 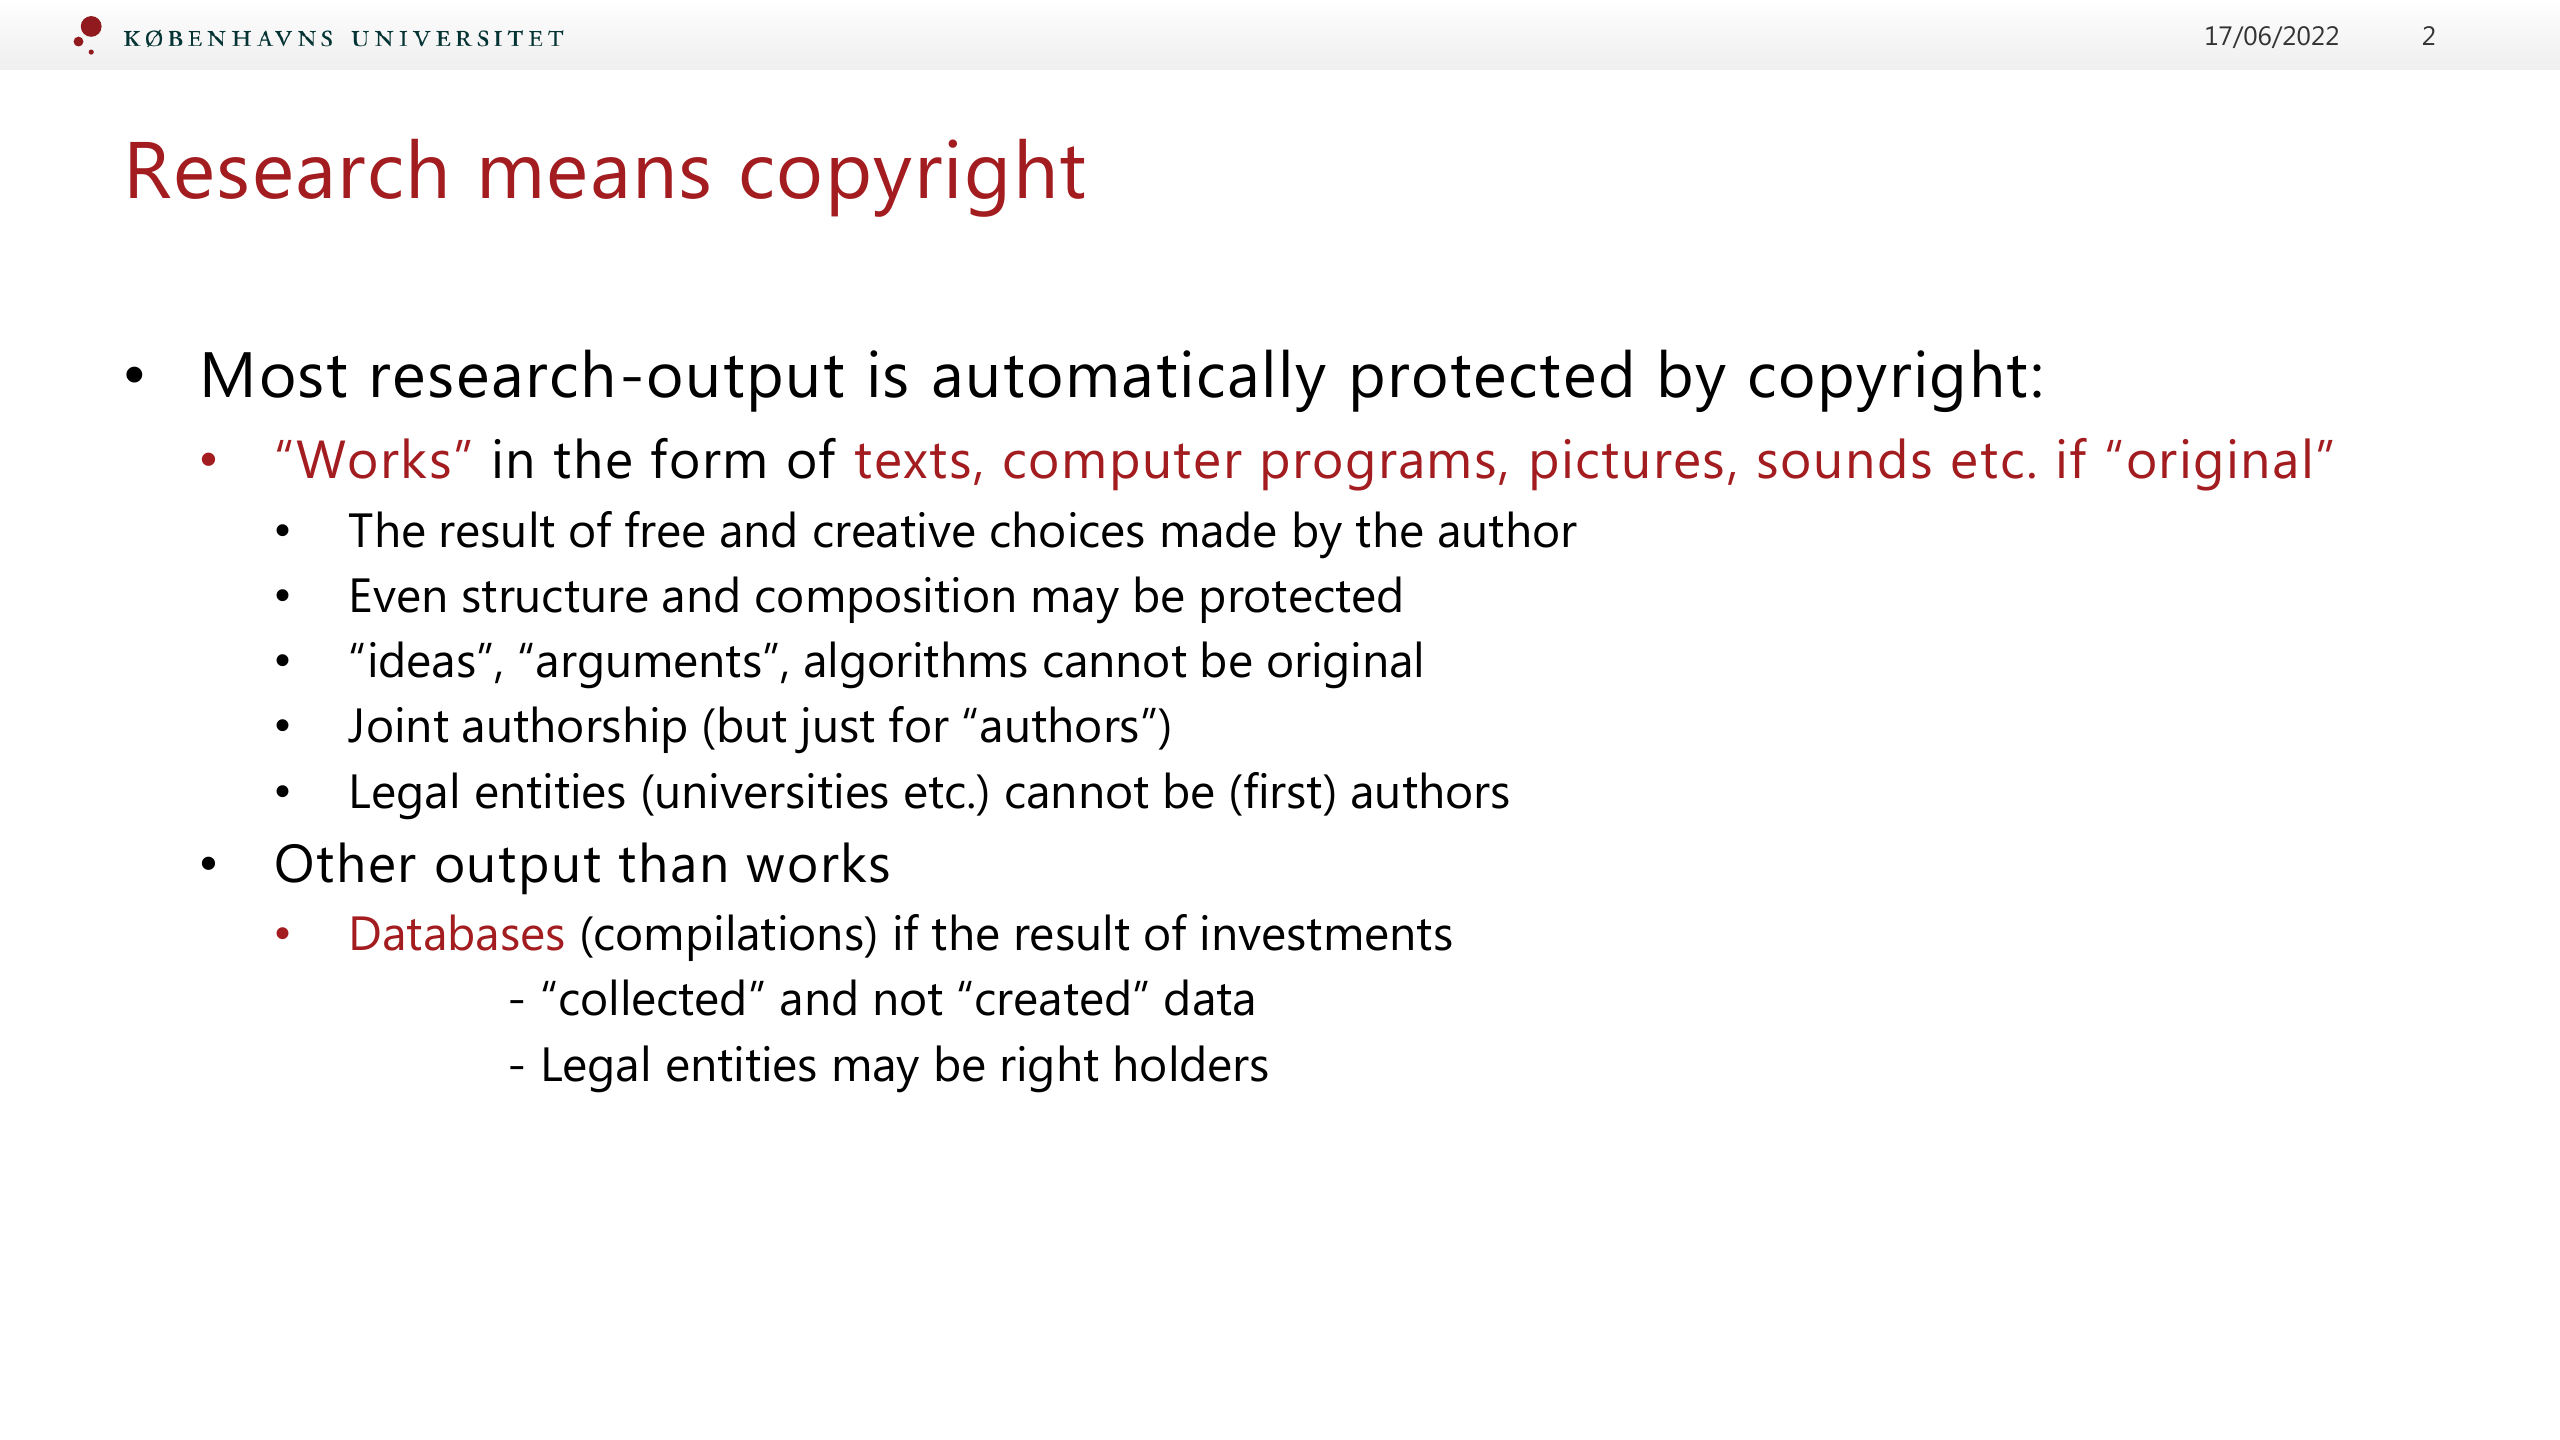 What do you see at coordinates (1130, 380) in the screenshot?
I see `automatically` at bounding box center [1130, 380].
